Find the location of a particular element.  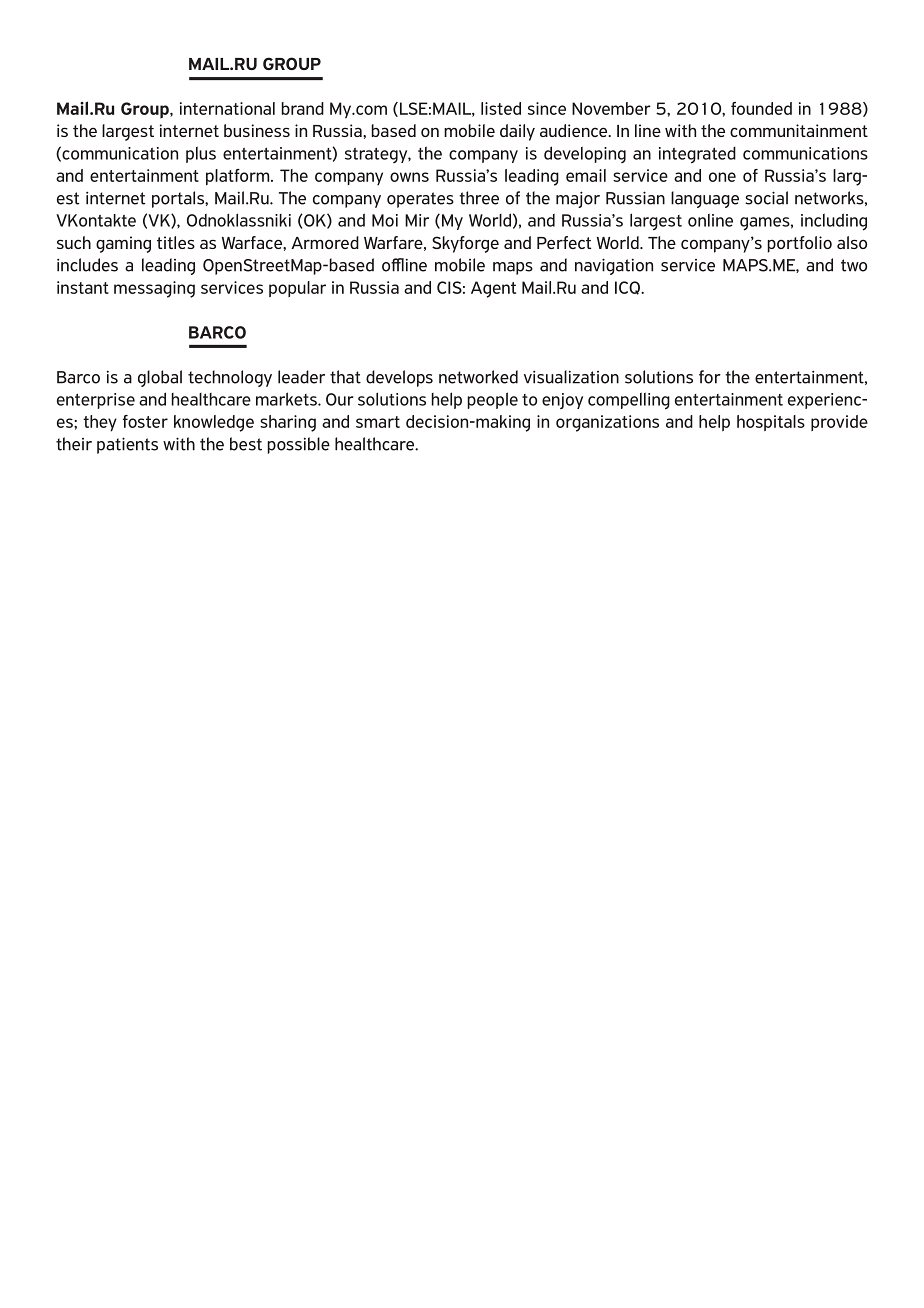

messaging is located at coordinates (154, 289).
